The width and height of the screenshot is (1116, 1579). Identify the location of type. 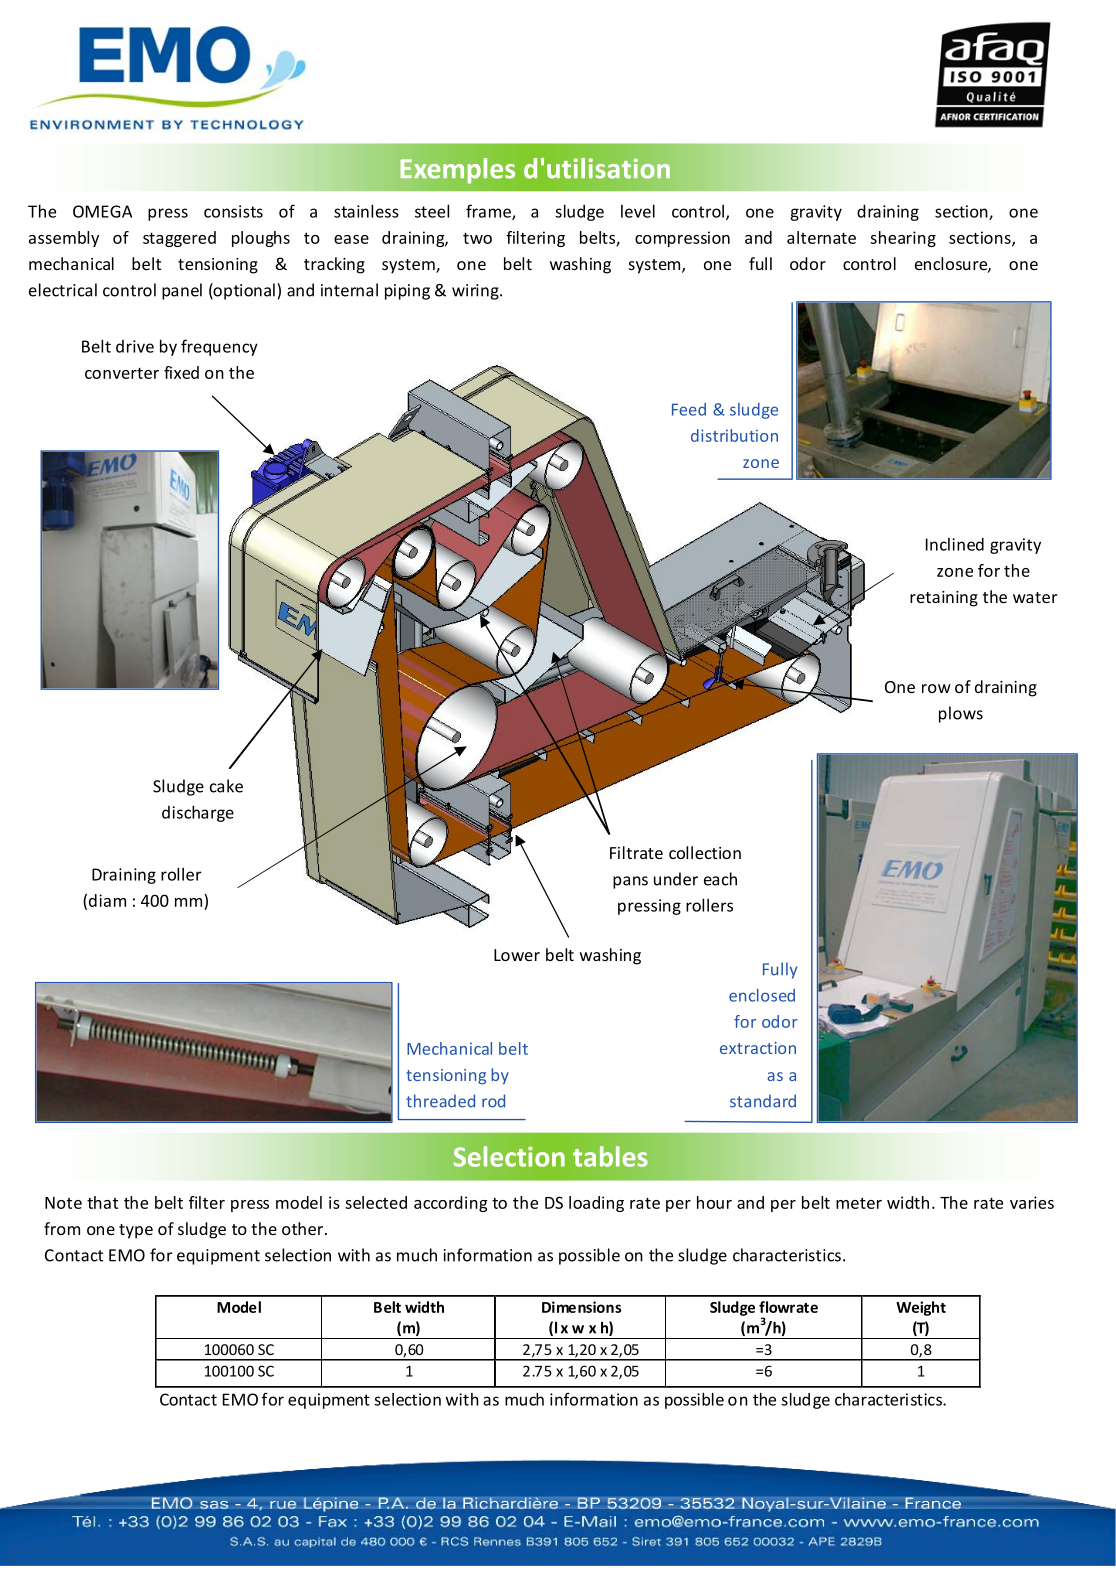
(136, 1231).
